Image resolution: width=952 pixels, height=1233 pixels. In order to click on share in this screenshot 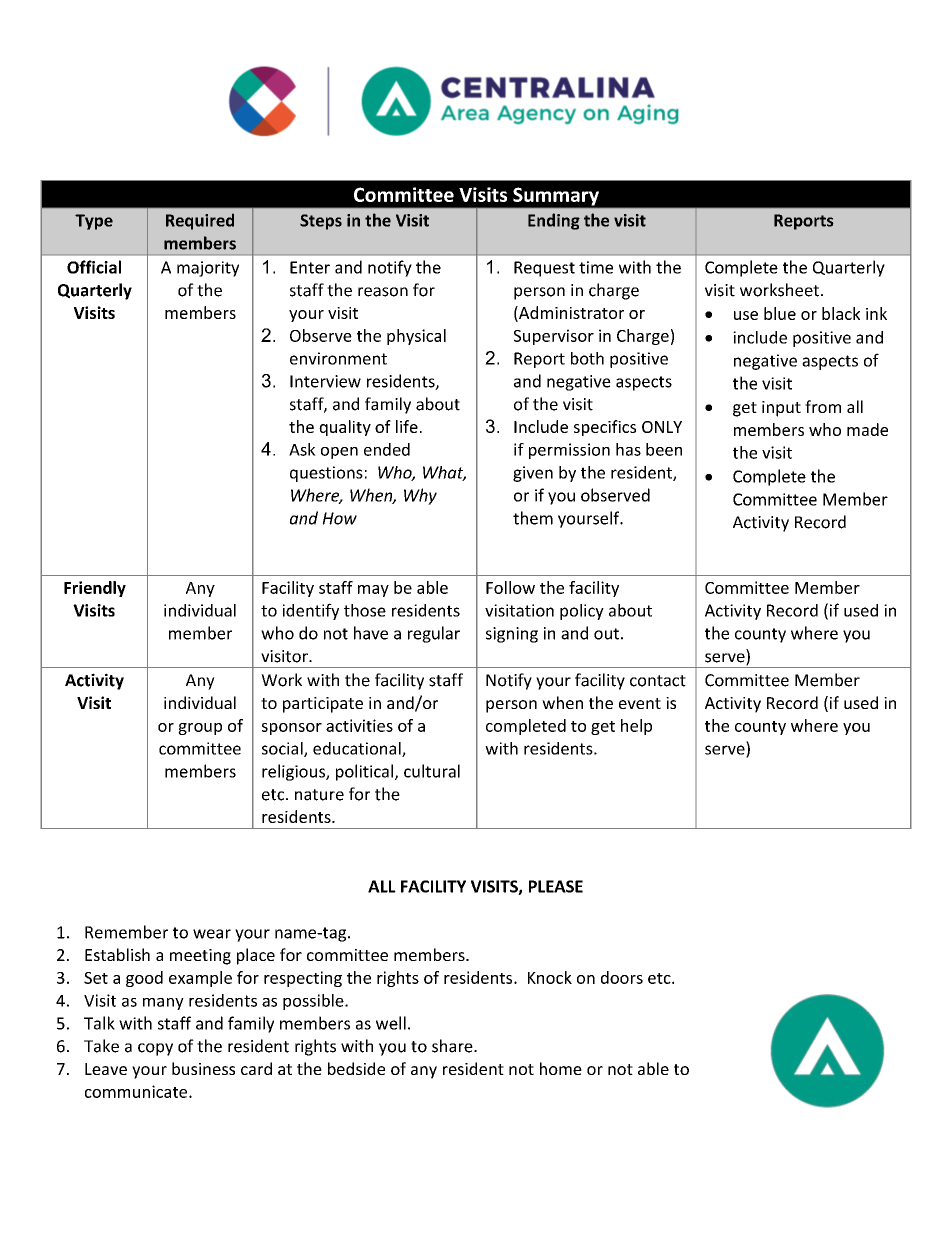, I will do `click(453, 1046)`.
